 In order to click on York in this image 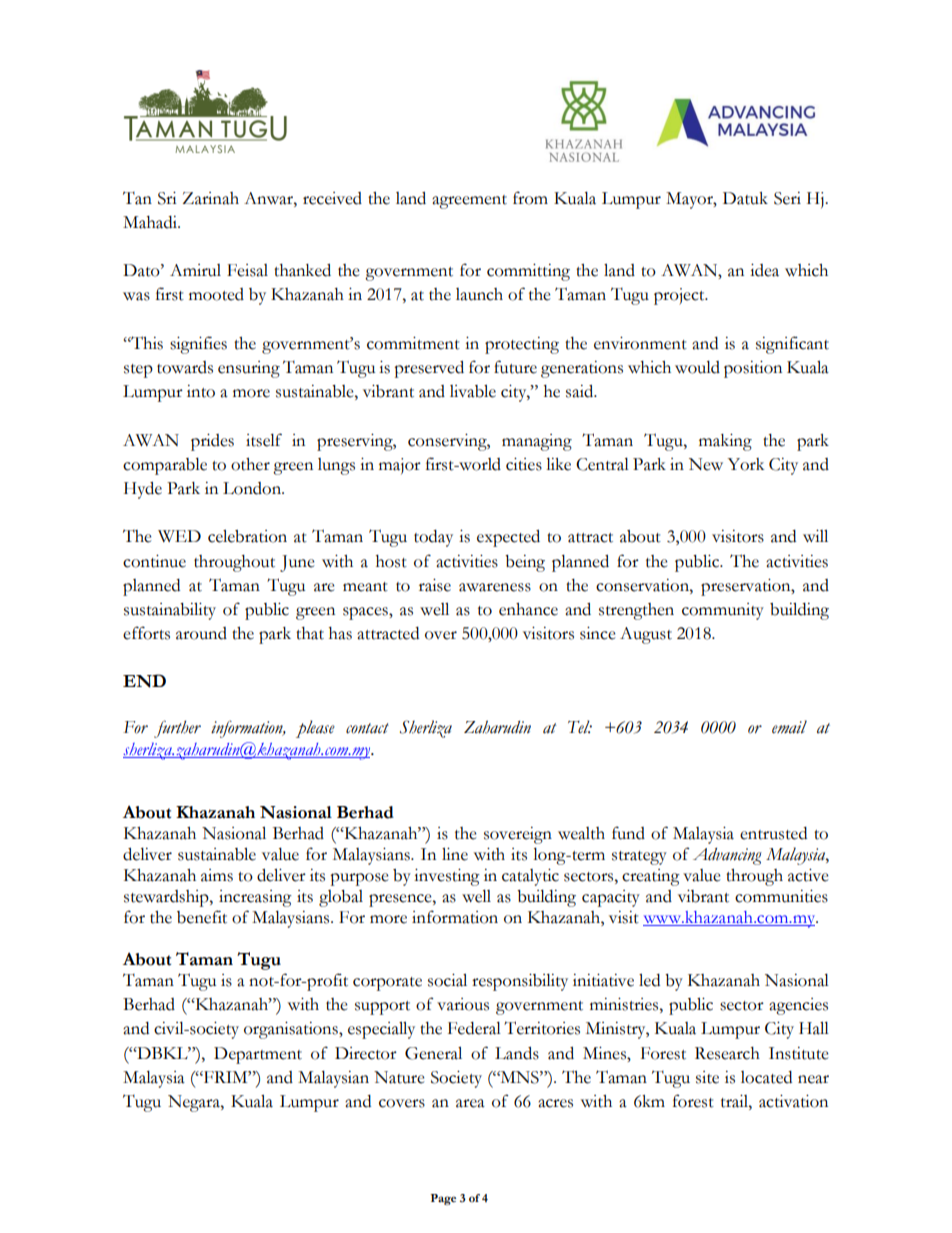, I will do `click(745, 464)`.
